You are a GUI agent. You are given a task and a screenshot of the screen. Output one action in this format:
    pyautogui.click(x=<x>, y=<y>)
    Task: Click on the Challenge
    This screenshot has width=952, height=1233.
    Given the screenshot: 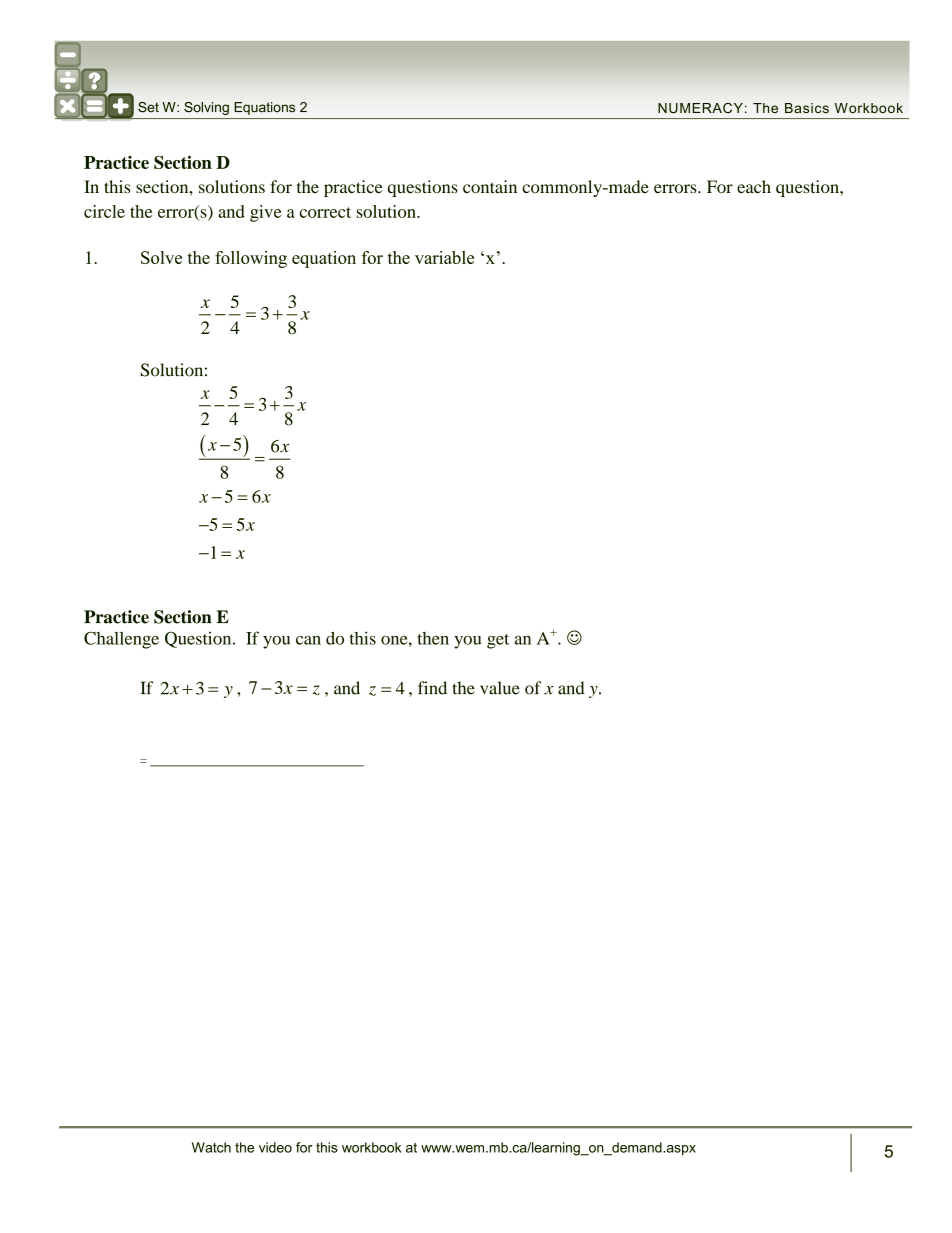 What is the action you would take?
    pyautogui.click(x=121, y=640)
